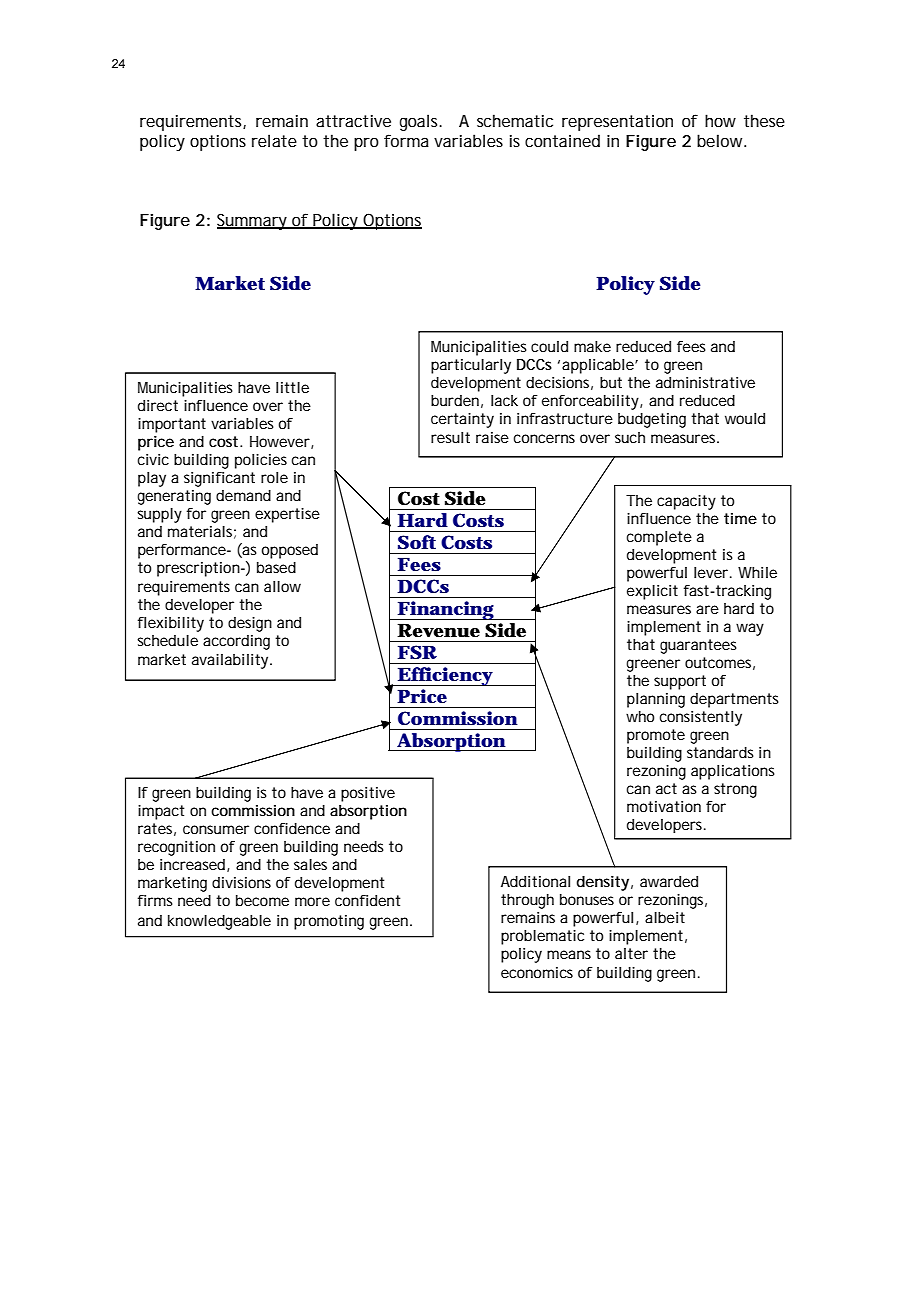 The width and height of the screenshot is (924, 1308). I want to click on relate, so click(274, 140).
